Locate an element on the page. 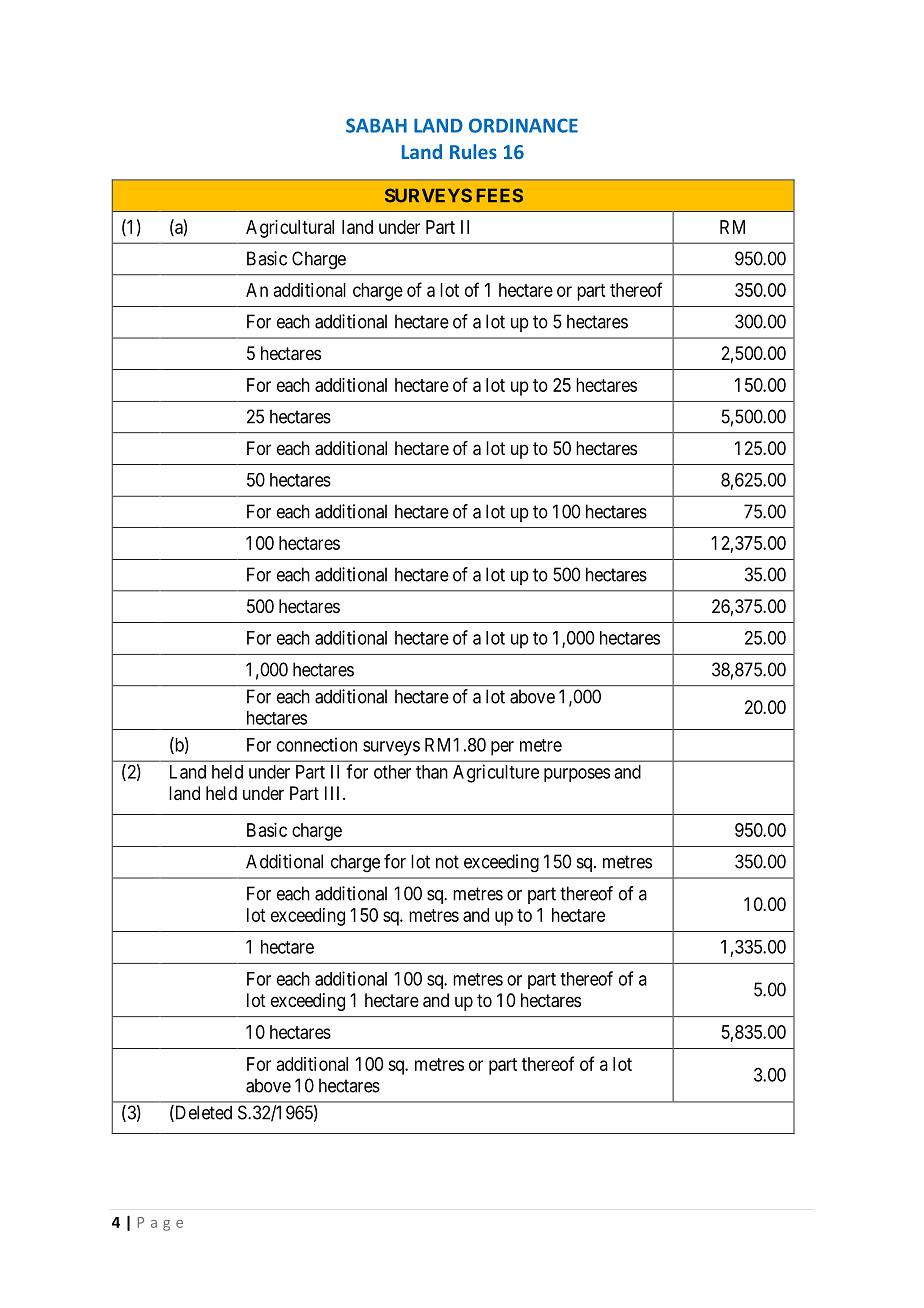 Image resolution: width=924 pixels, height=1308 pixels. III is located at coordinates (334, 793).
